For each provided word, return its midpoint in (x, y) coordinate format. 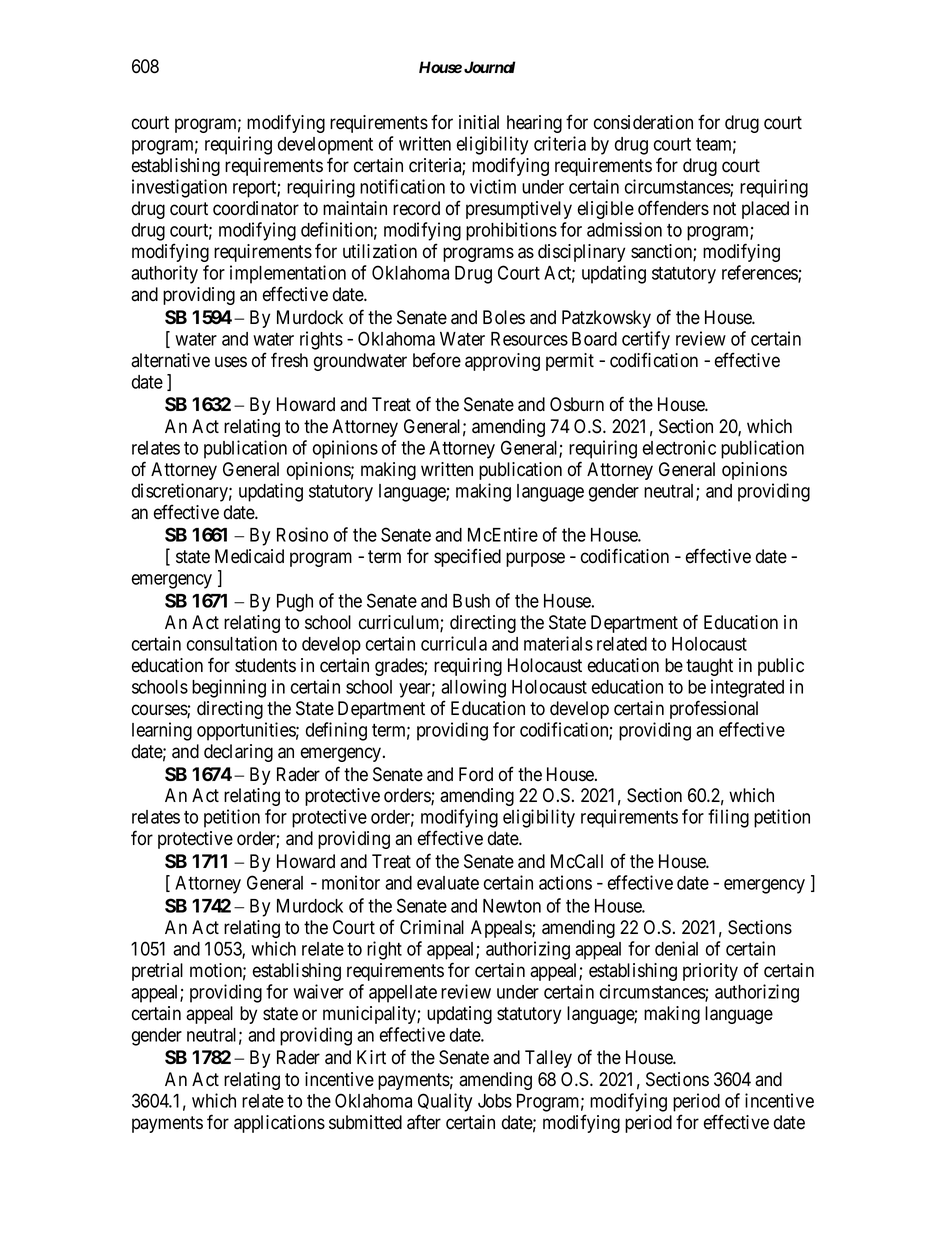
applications (279, 1124)
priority (710, 972)
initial (479, 122)
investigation (179, 188)
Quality (445, 1102)
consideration (643, 122)
